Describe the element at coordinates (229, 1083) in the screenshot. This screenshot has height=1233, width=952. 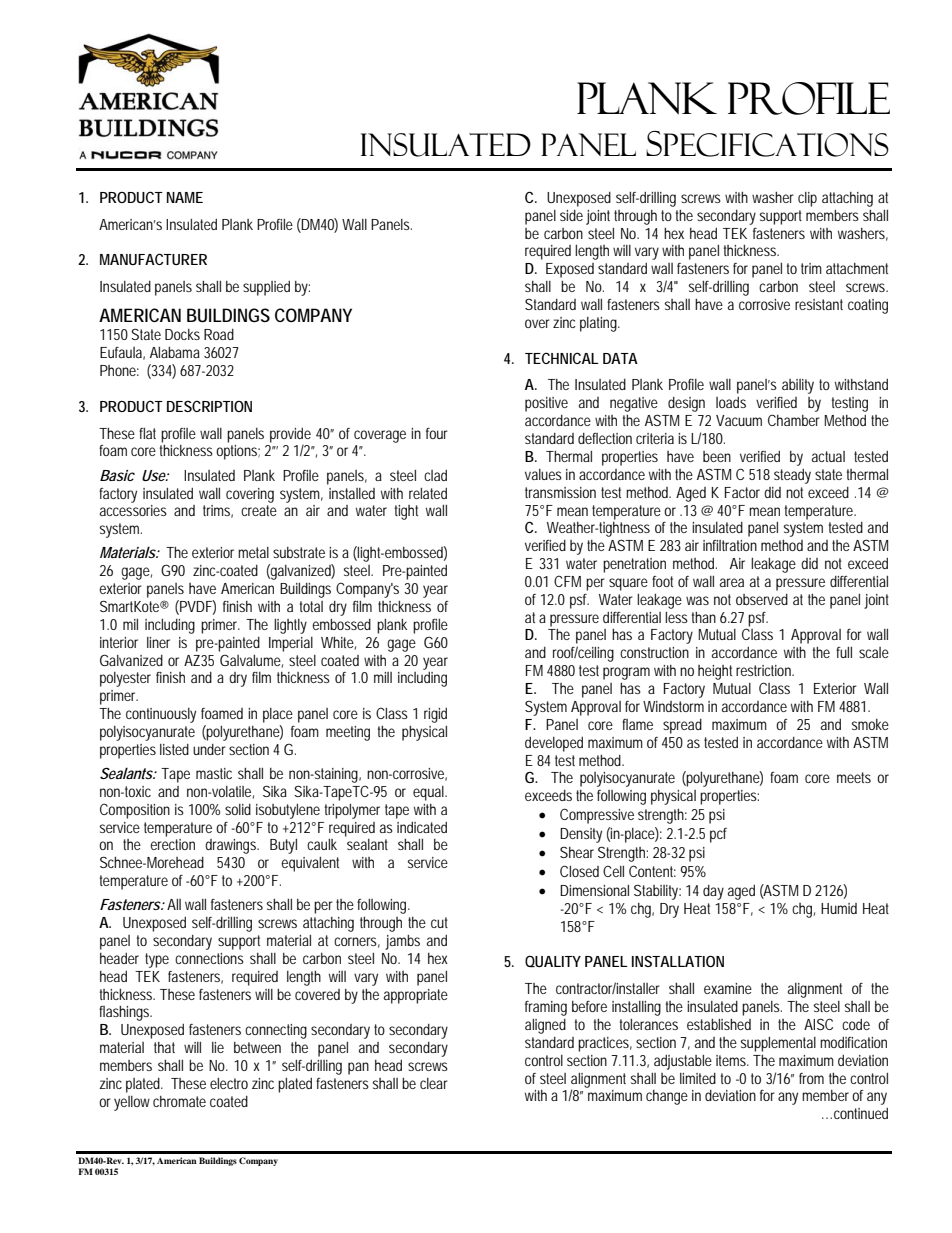
I see `electro` at that location.
